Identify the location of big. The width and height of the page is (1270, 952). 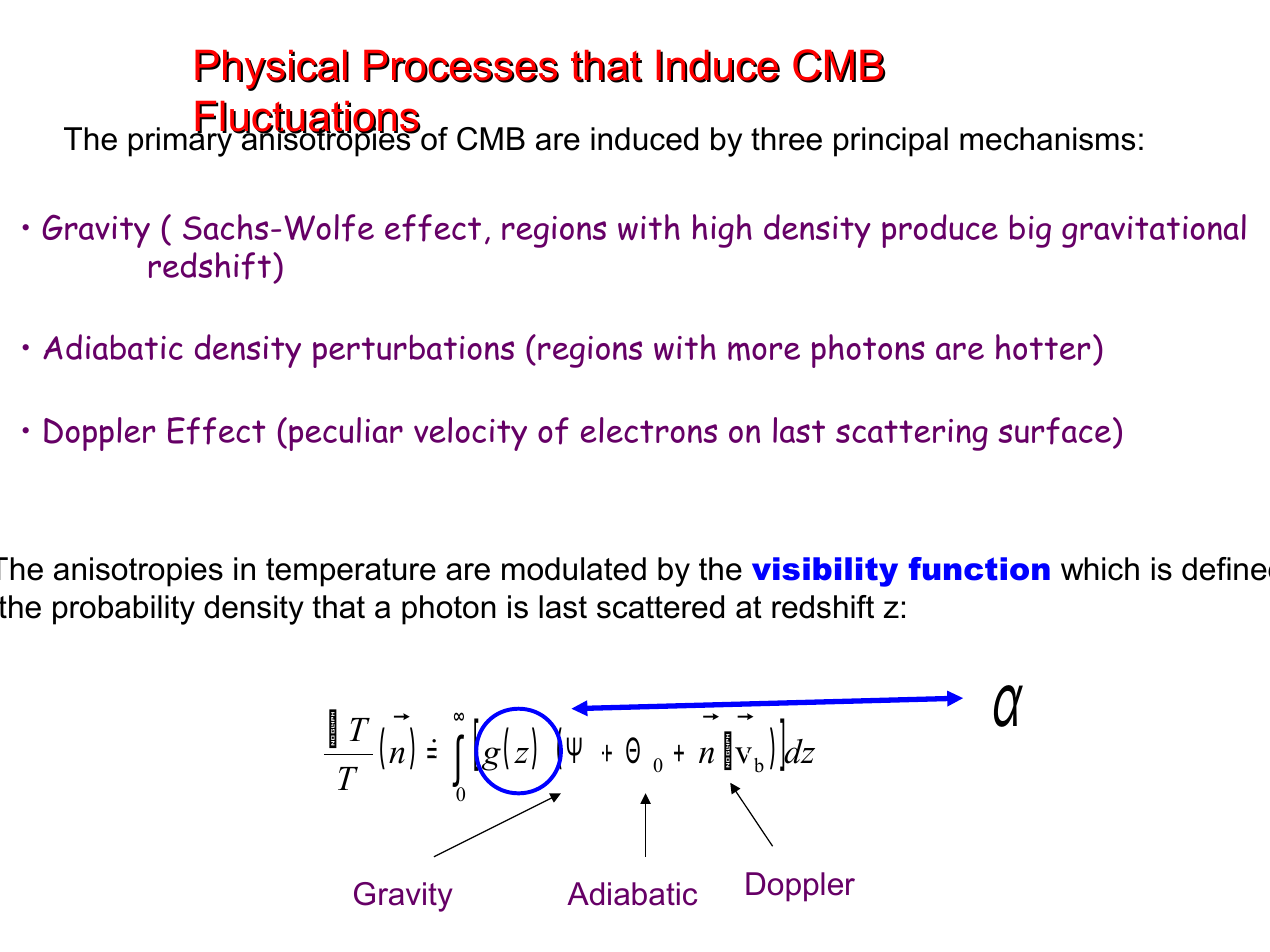
(1030, 231).
